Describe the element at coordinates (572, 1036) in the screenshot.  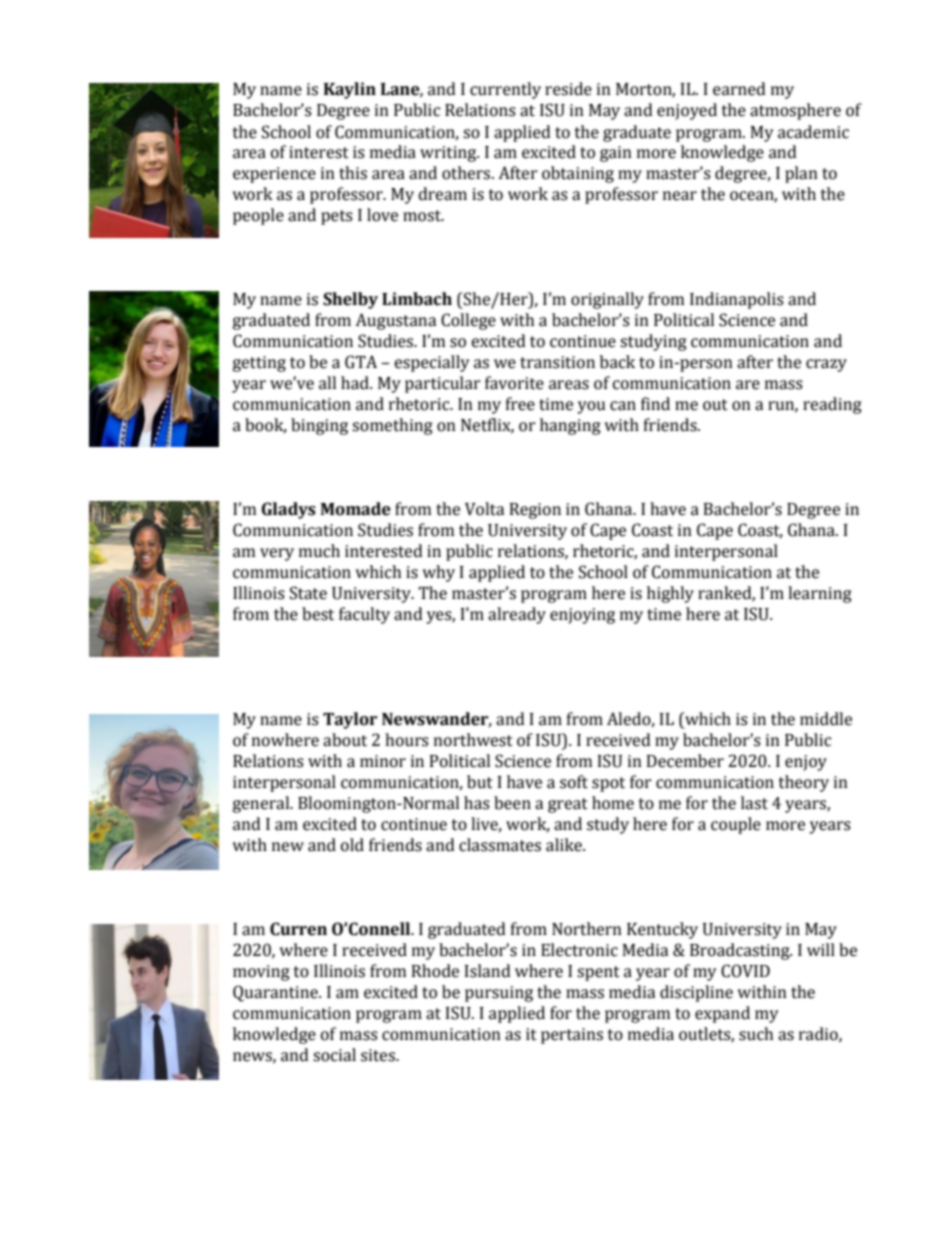
I see `pertains` at that location.
